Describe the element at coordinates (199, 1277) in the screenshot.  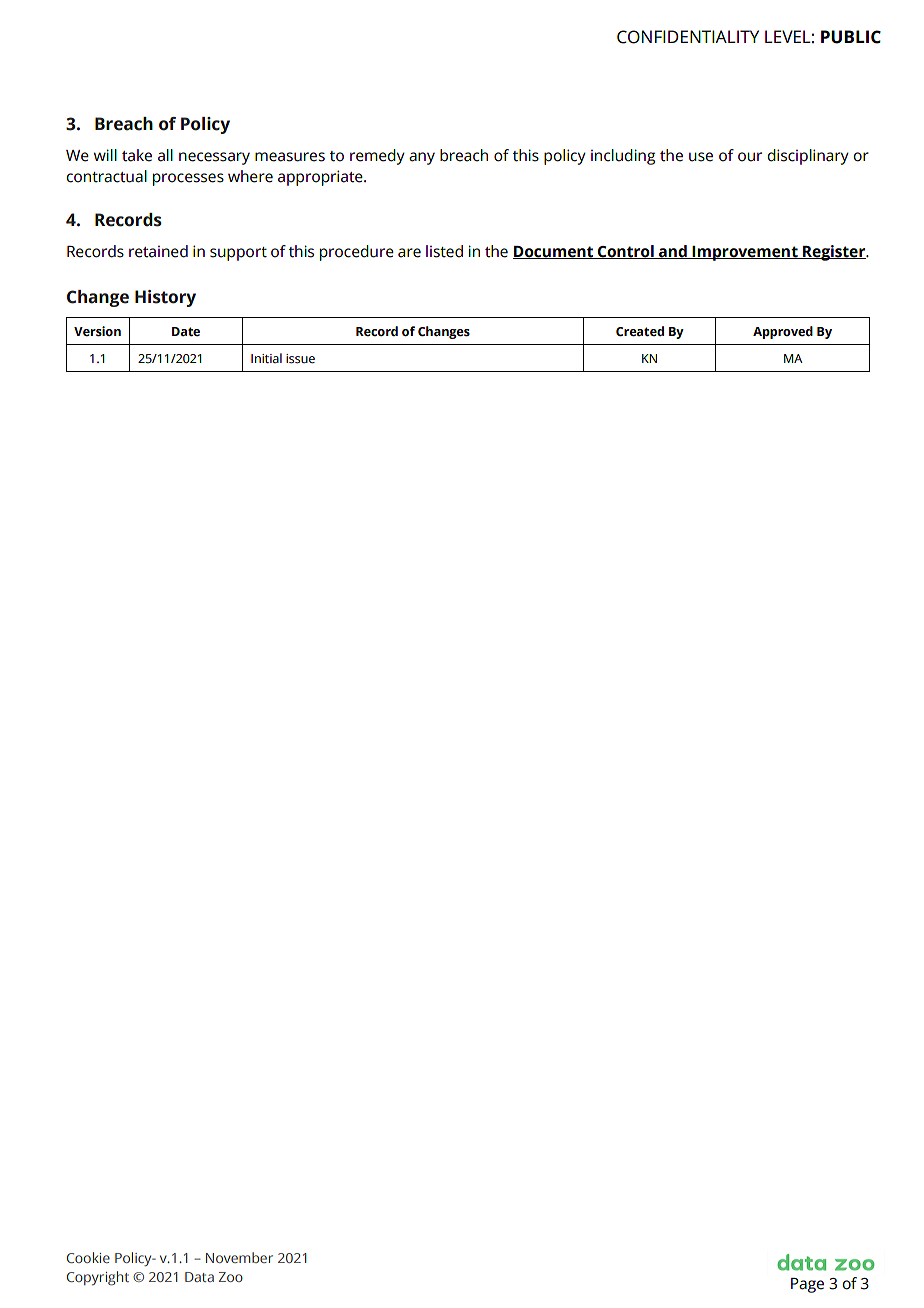
I see `Data` at that location.
